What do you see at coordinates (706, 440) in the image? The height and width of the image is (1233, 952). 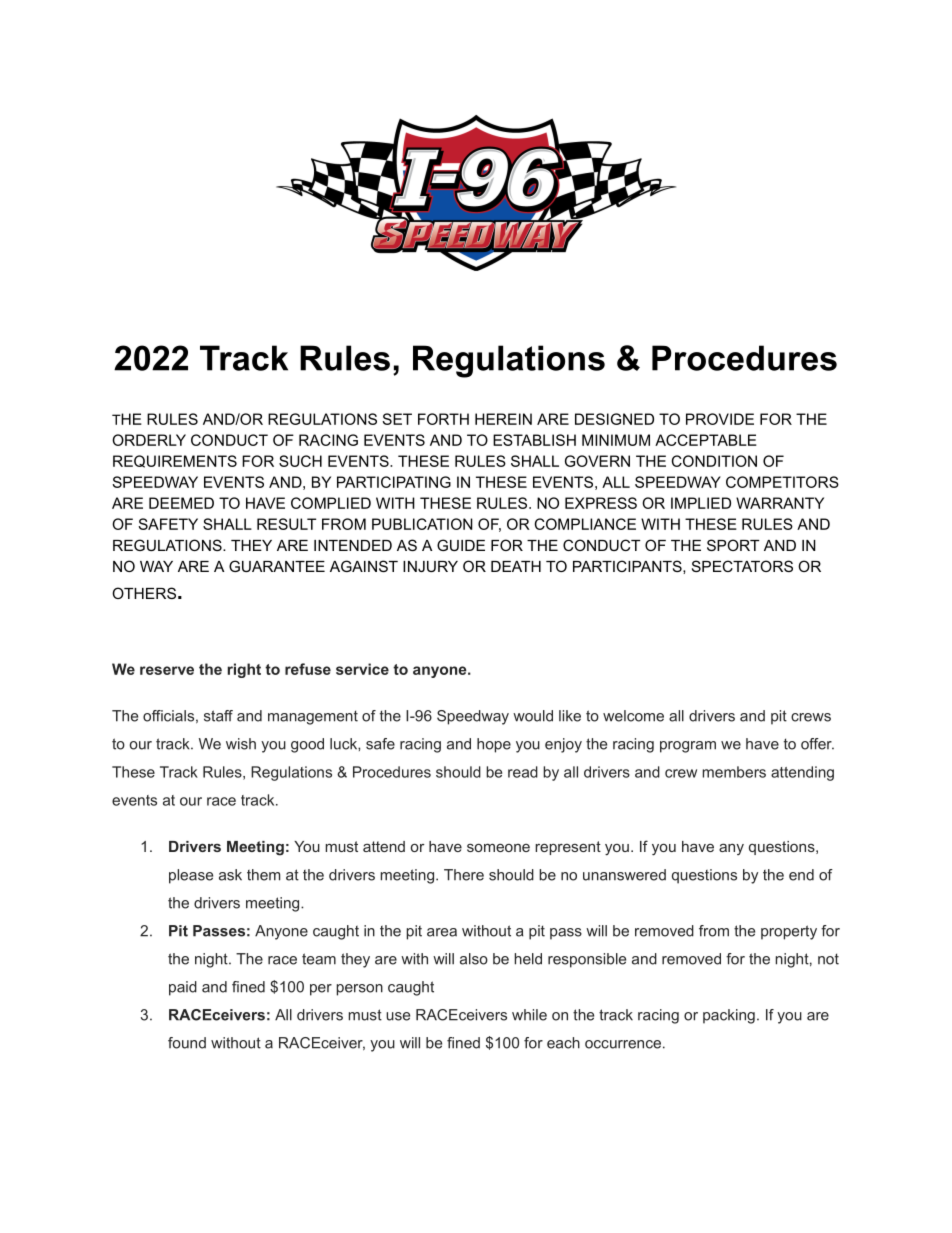 I see `ACCEPTABLE` at bounding box center [706, 440].
